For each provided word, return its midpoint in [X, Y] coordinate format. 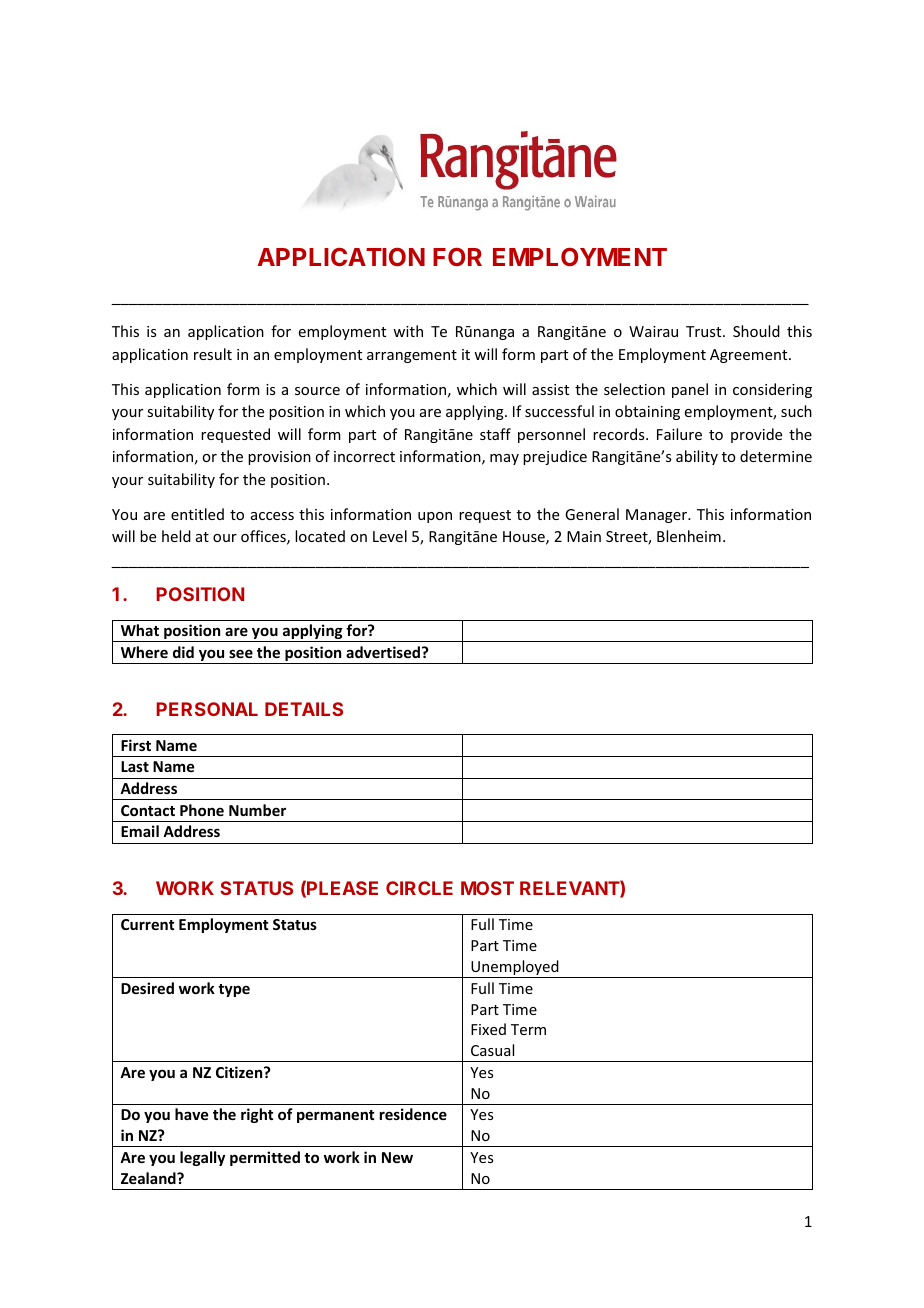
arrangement [412, 356]
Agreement [750, 356]
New [397, 1157]
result [213, 354]
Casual [492, 1050]
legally [202, 1158]
